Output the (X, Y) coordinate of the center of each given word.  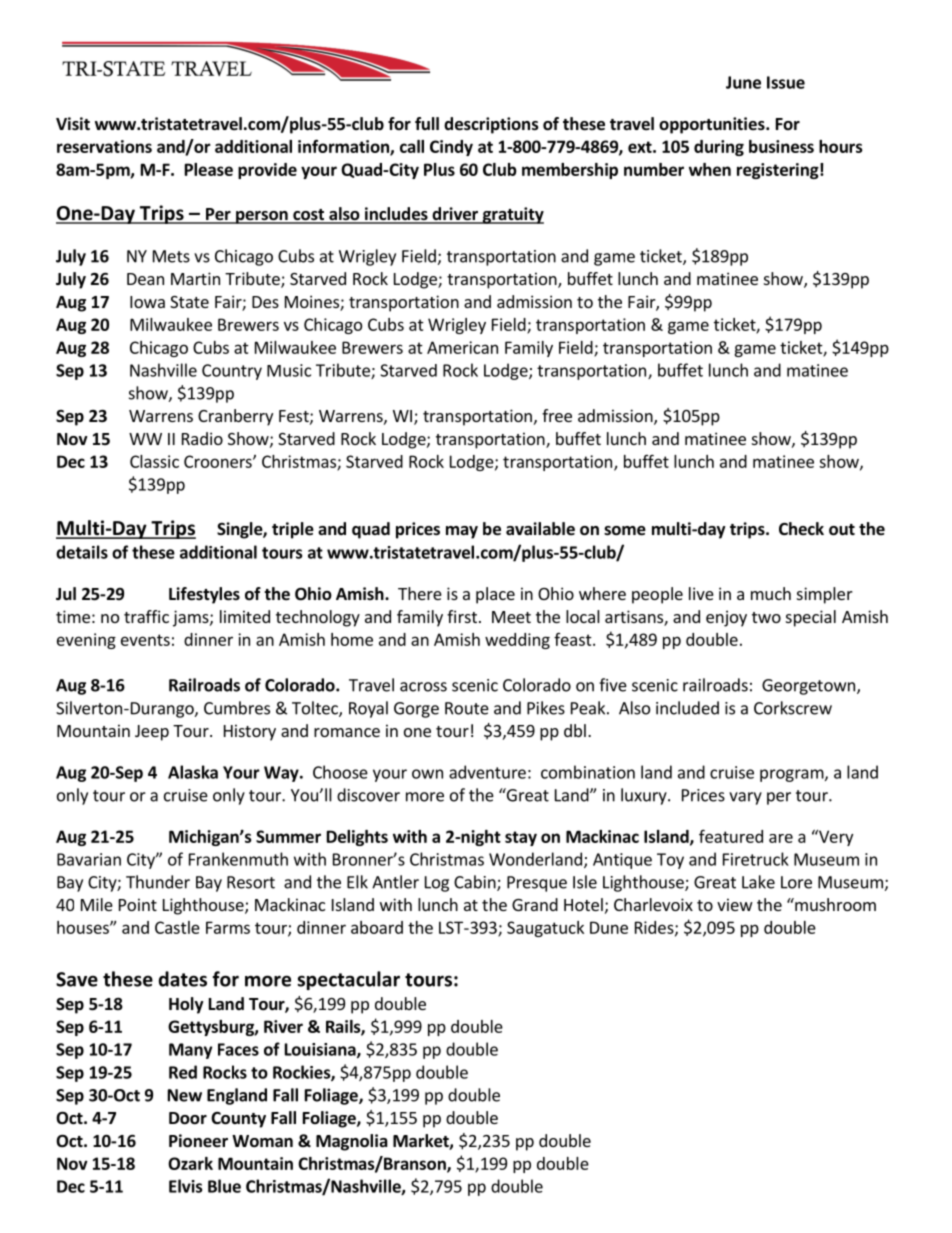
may (462, 532)
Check (801, 529)
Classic (154, 461)
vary (745, 798)
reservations (104, 146)
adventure (487, 772)
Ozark (190, 1163)
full (427, 123)
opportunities (713, 125)
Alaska (193, 772)
